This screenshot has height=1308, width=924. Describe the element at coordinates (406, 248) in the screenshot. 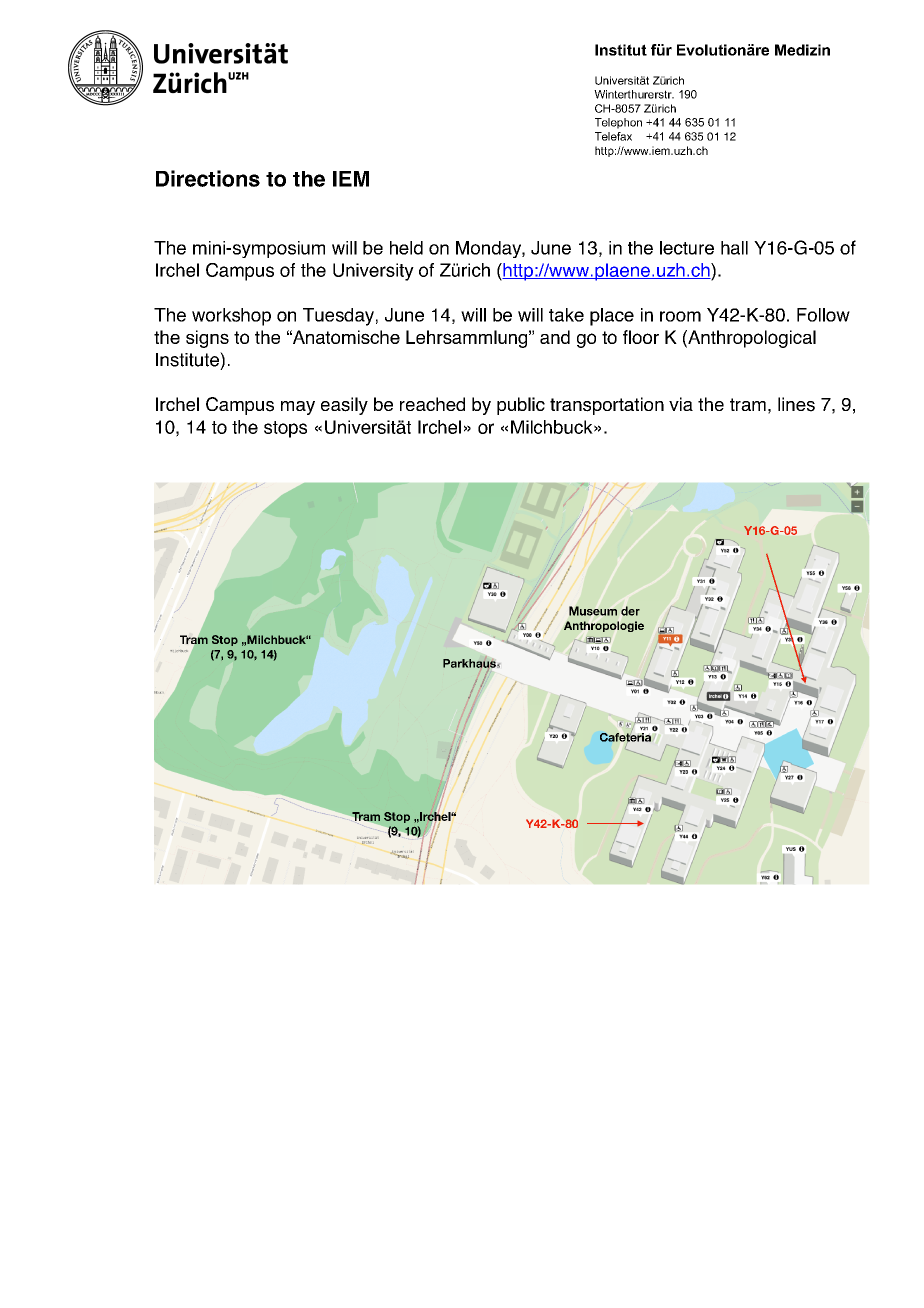

I see `held` at that location.
